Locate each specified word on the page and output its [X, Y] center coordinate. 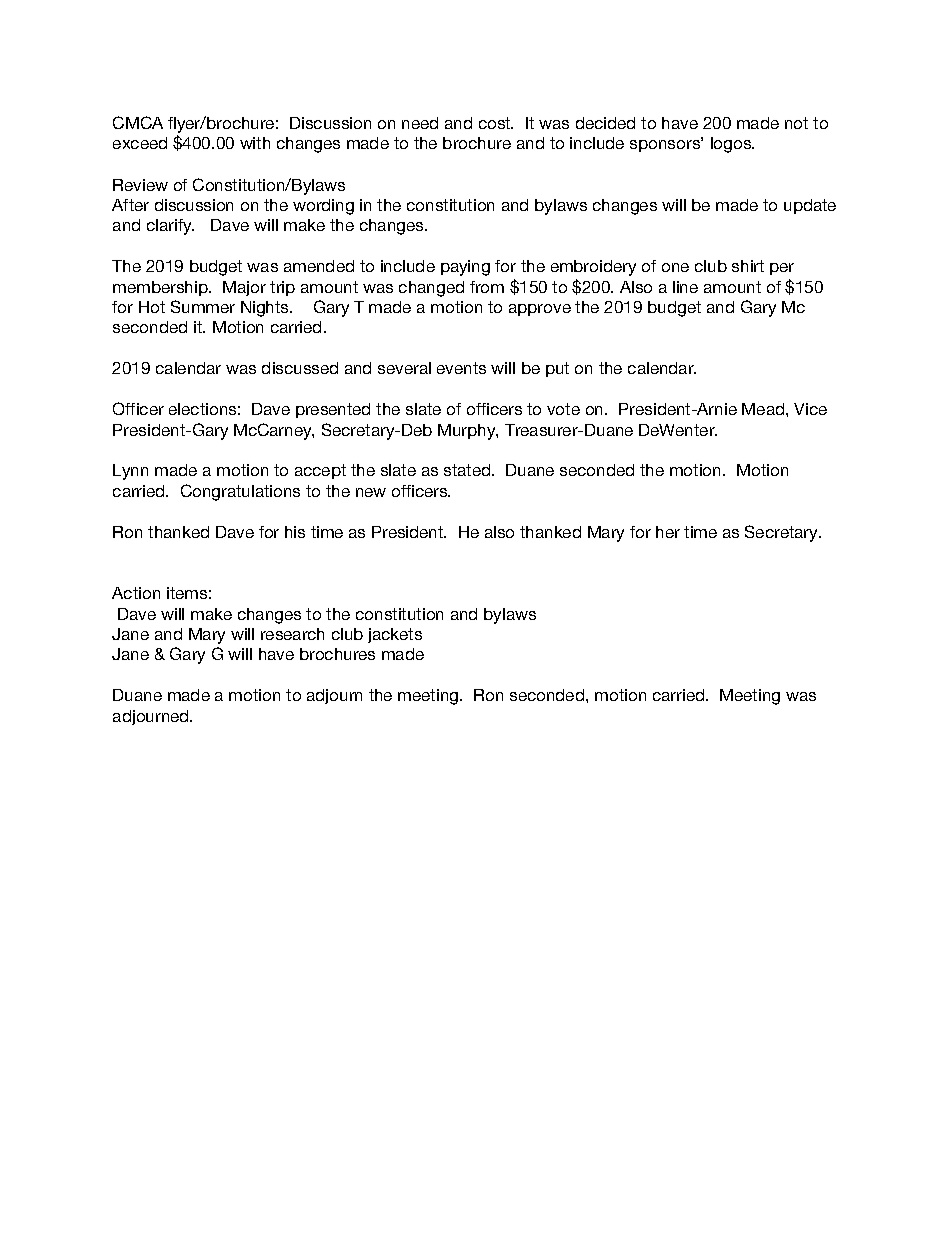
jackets [395, 635]
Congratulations [240, 492]
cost [496, 123]
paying [465, 268]
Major [244, 288]
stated [468, 470]
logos [732, 145]
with [255, 143]
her [668, 532]
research [292, 634]
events [461, 368]
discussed [300, 368]
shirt [748, 266]
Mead [764, 409]
